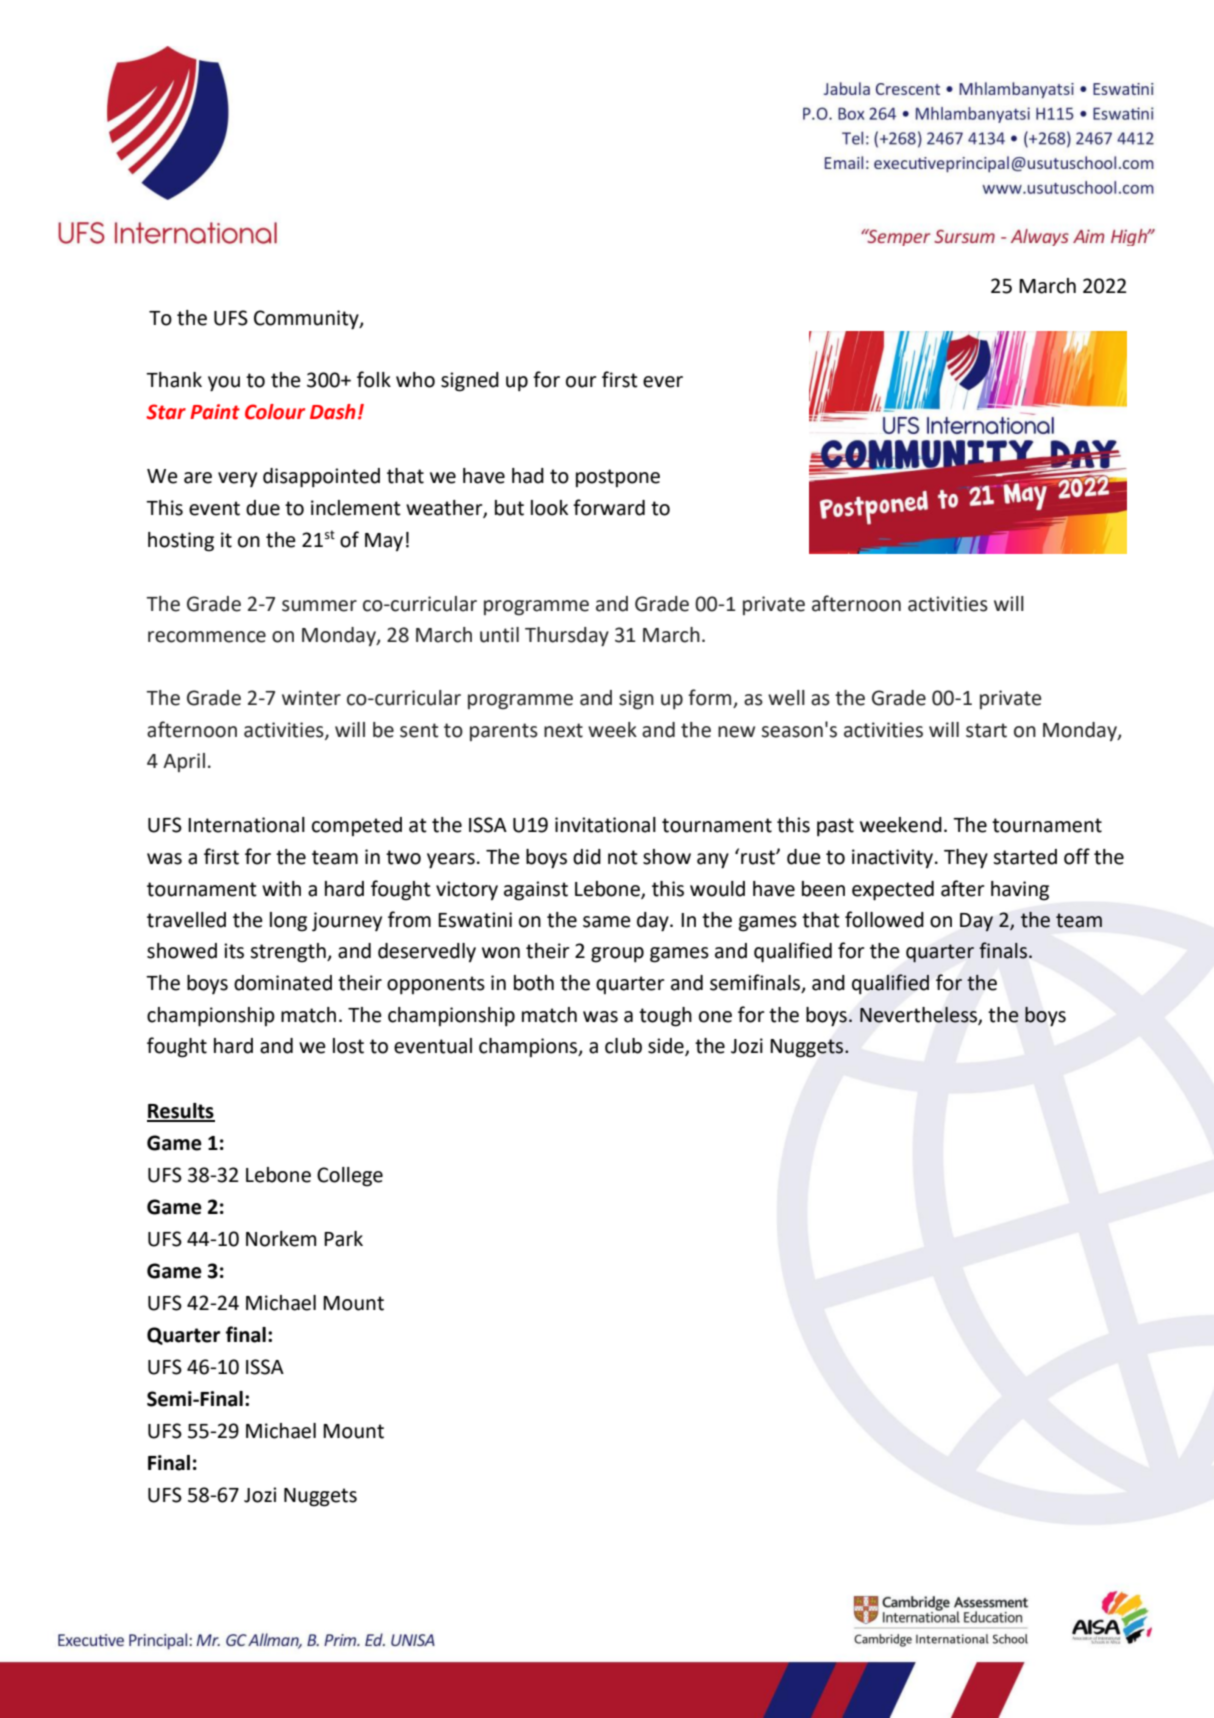  What do you see at coordinates (667, 1047) in the screenshot?
I see `side` at bounding box center [667, 1047].
